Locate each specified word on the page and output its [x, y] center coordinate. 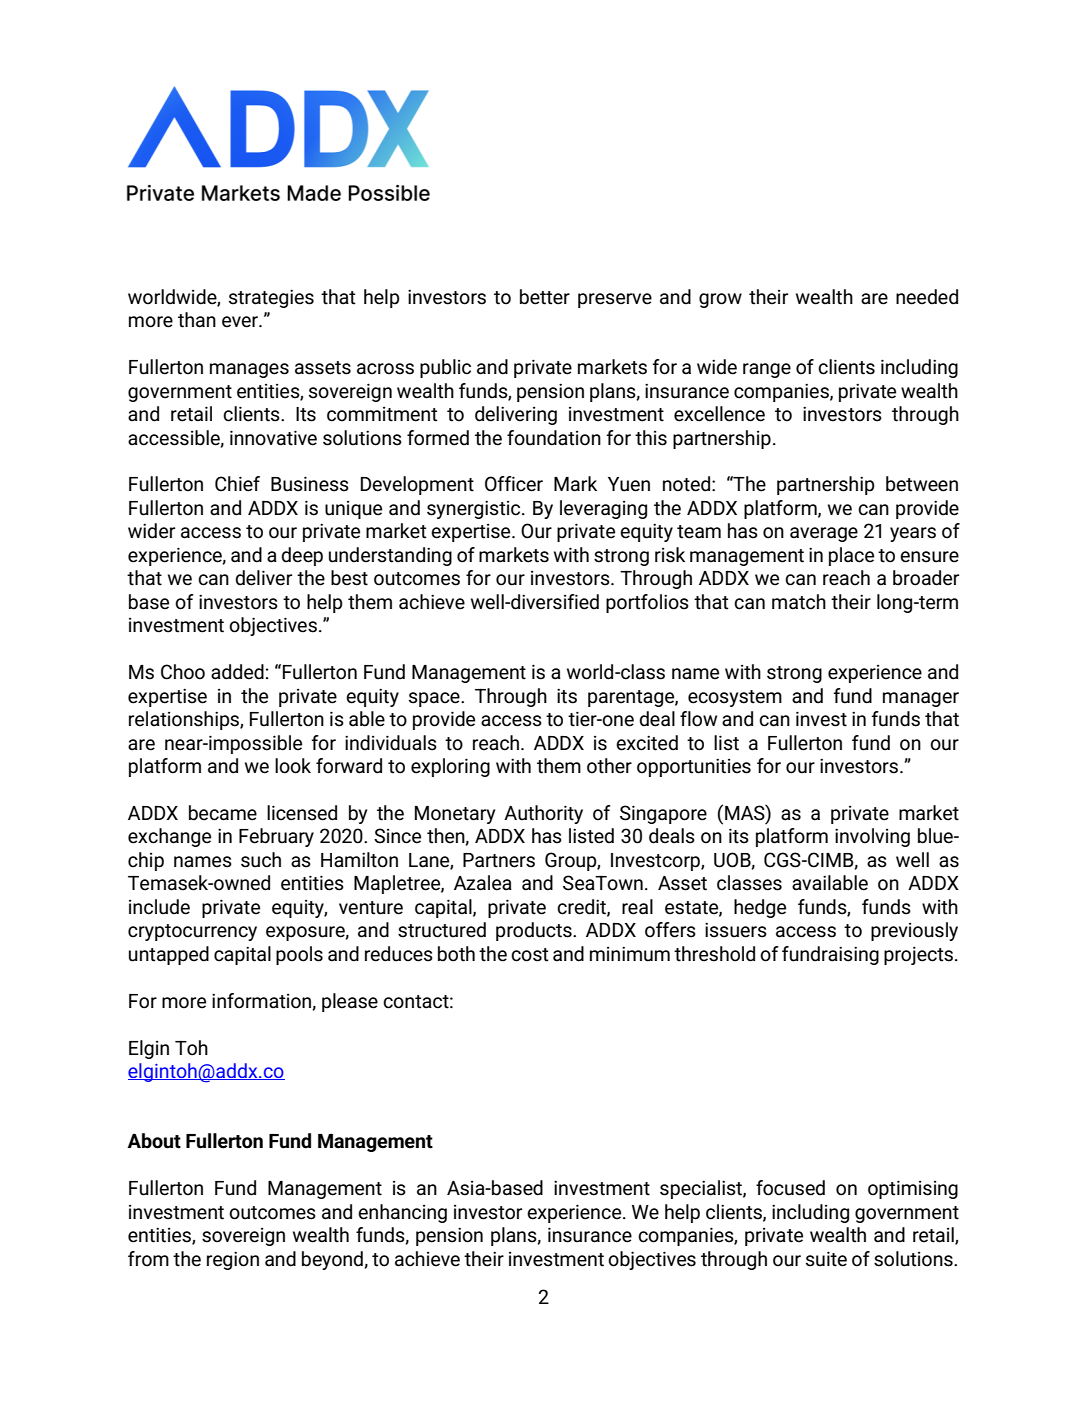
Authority [543, 814]
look [293, 766]
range [767, 370]
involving [872, 837]
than [197, 320]
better [545, 297]
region [233, 1260]
